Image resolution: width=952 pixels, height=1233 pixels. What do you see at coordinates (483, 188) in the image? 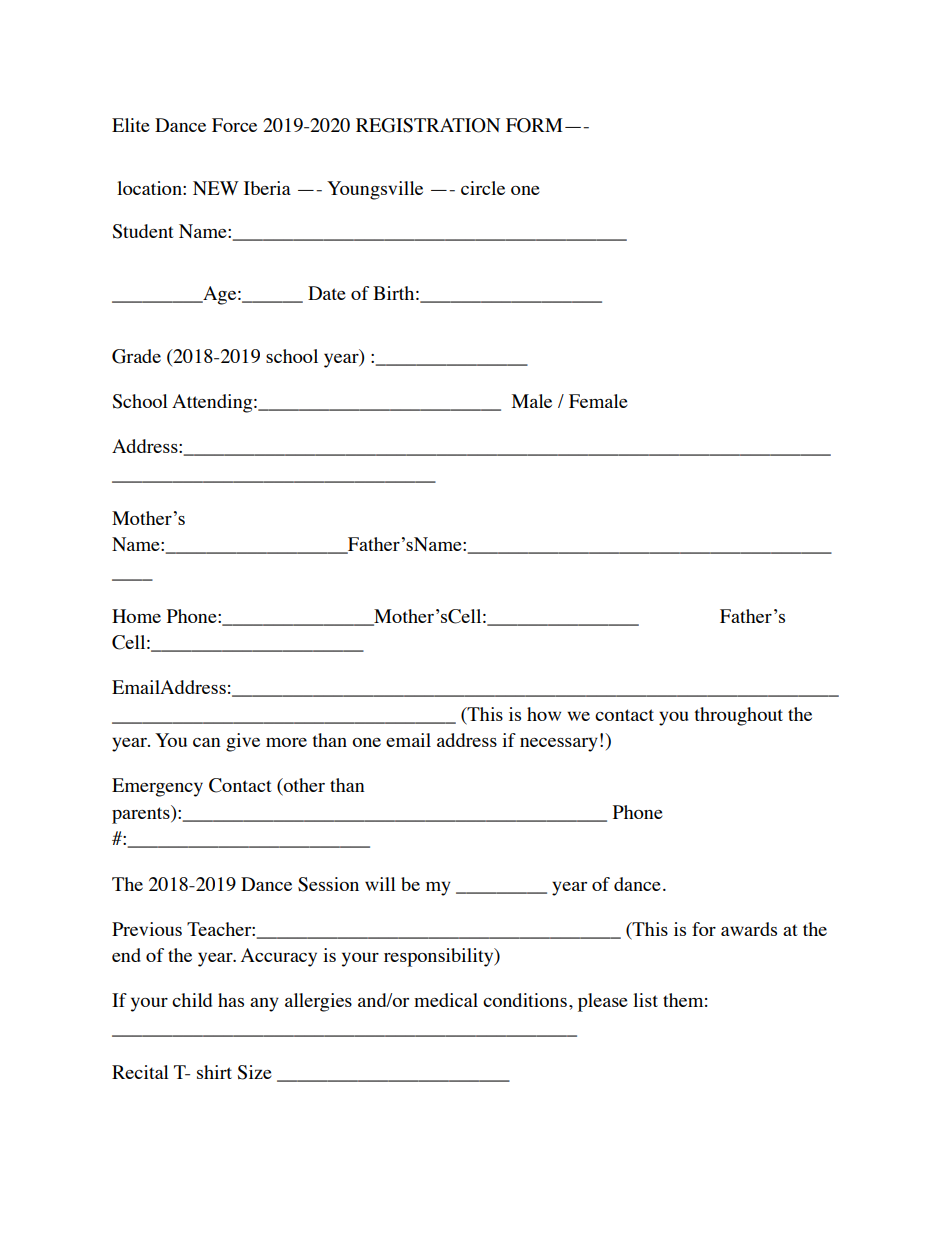
I see `circle` at bounding box center [483, 188].
